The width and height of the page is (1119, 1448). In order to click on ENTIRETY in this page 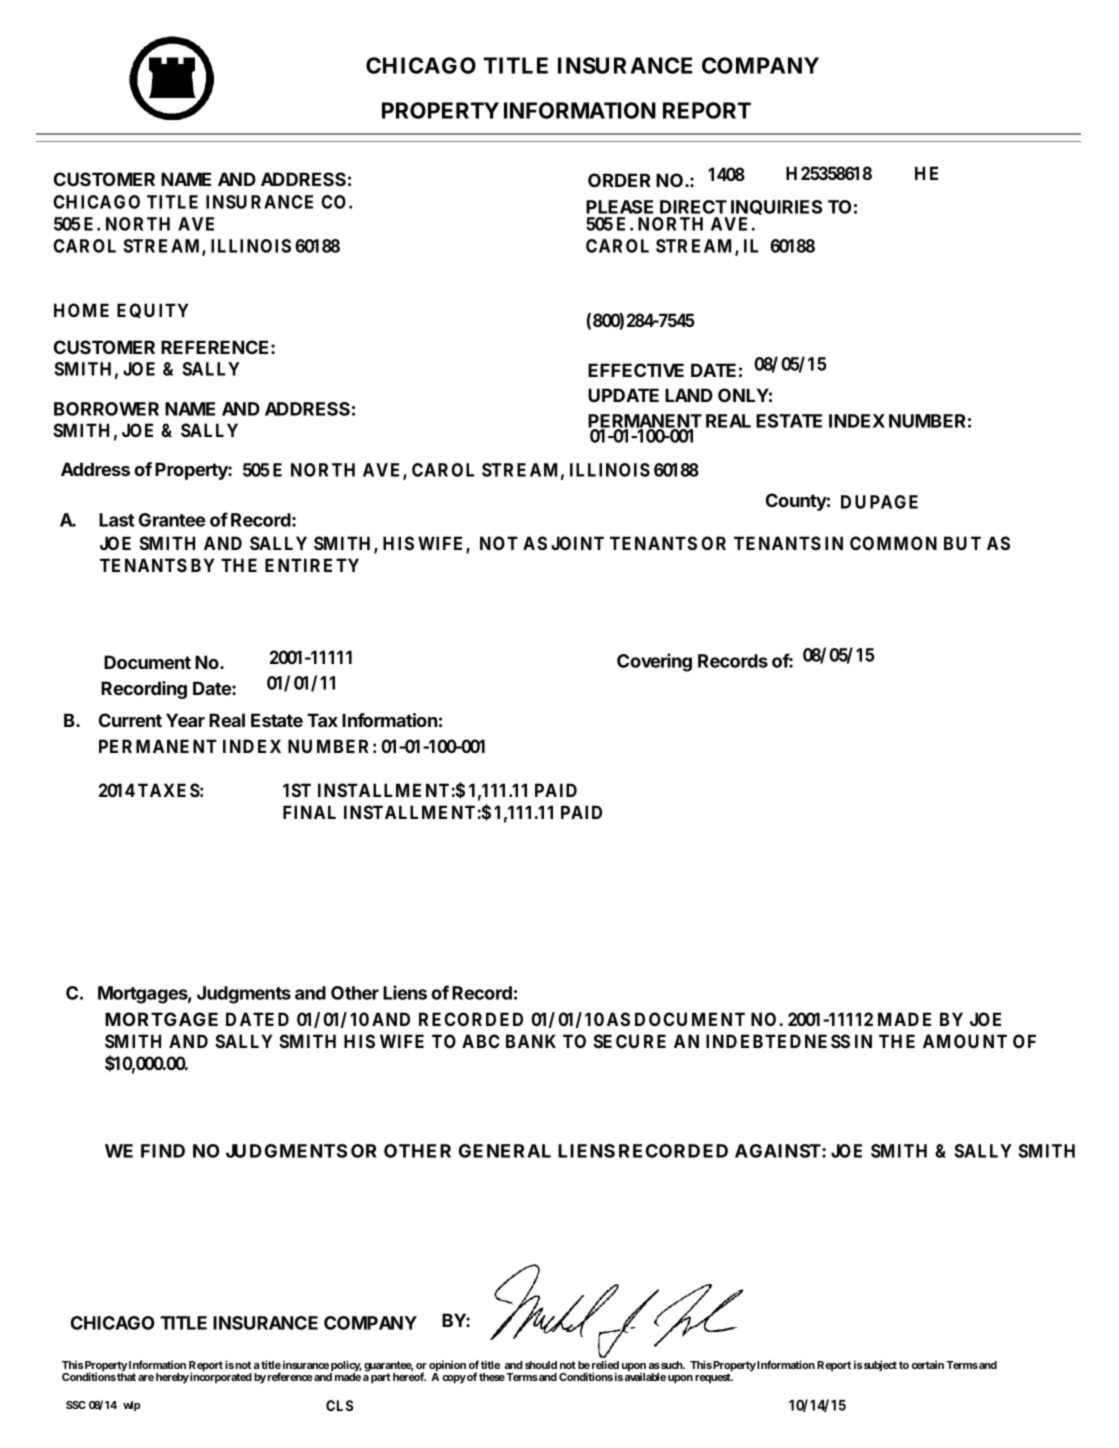, I will do `click(312, 565)`.
